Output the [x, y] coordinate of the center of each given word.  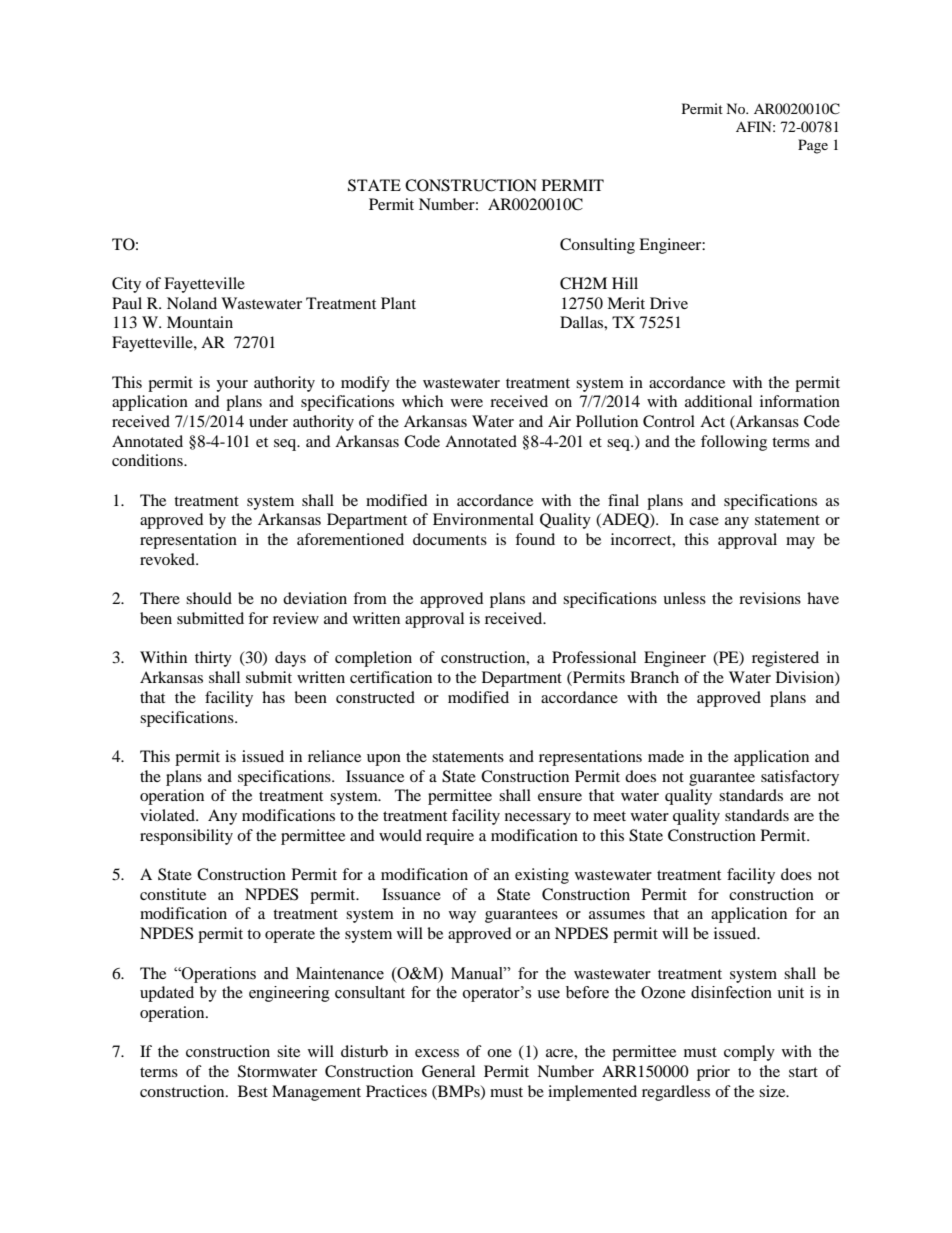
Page [813, 146]
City [126, 285]
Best [253, 1091]
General [448, 1071]
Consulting [597, 246]
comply [749, 1053]
